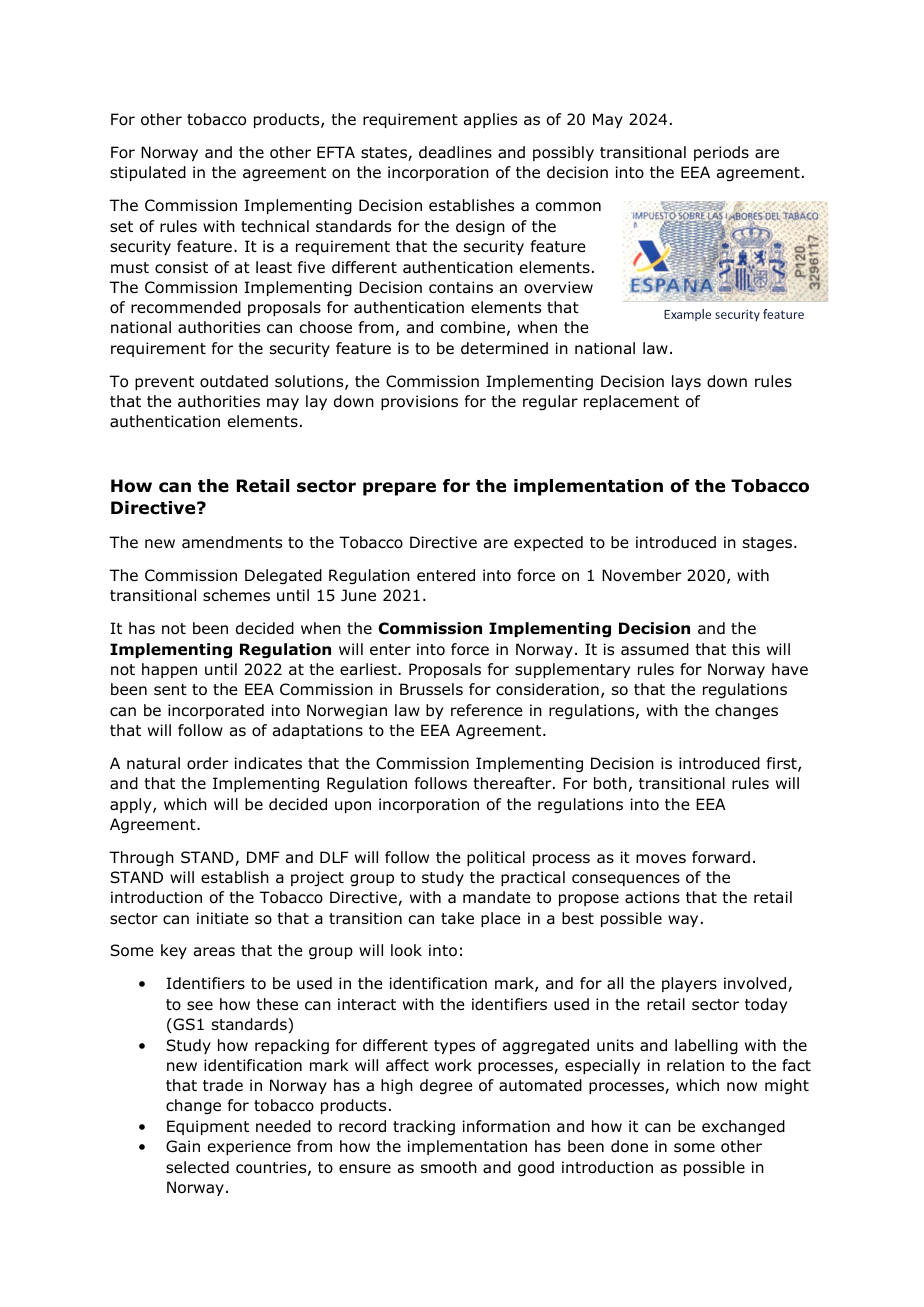 The height and width of the screenshot is (1307, 924). What do you see at coordinates (424, 1128) in the screenshot?
I see `tracking` at bounding box center [424, 1128].
